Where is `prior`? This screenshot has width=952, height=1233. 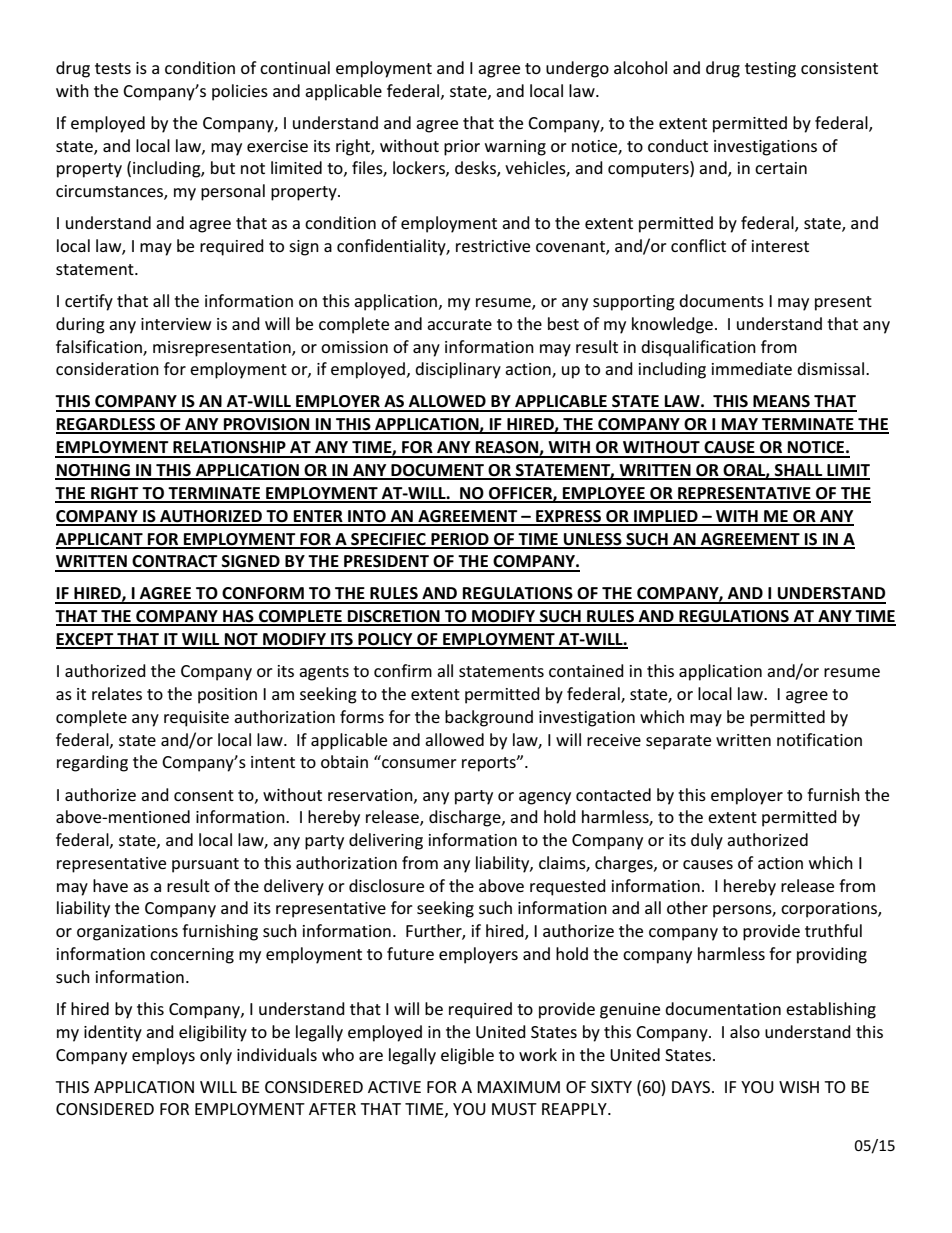
prior is located at coordinates (462, 148).
